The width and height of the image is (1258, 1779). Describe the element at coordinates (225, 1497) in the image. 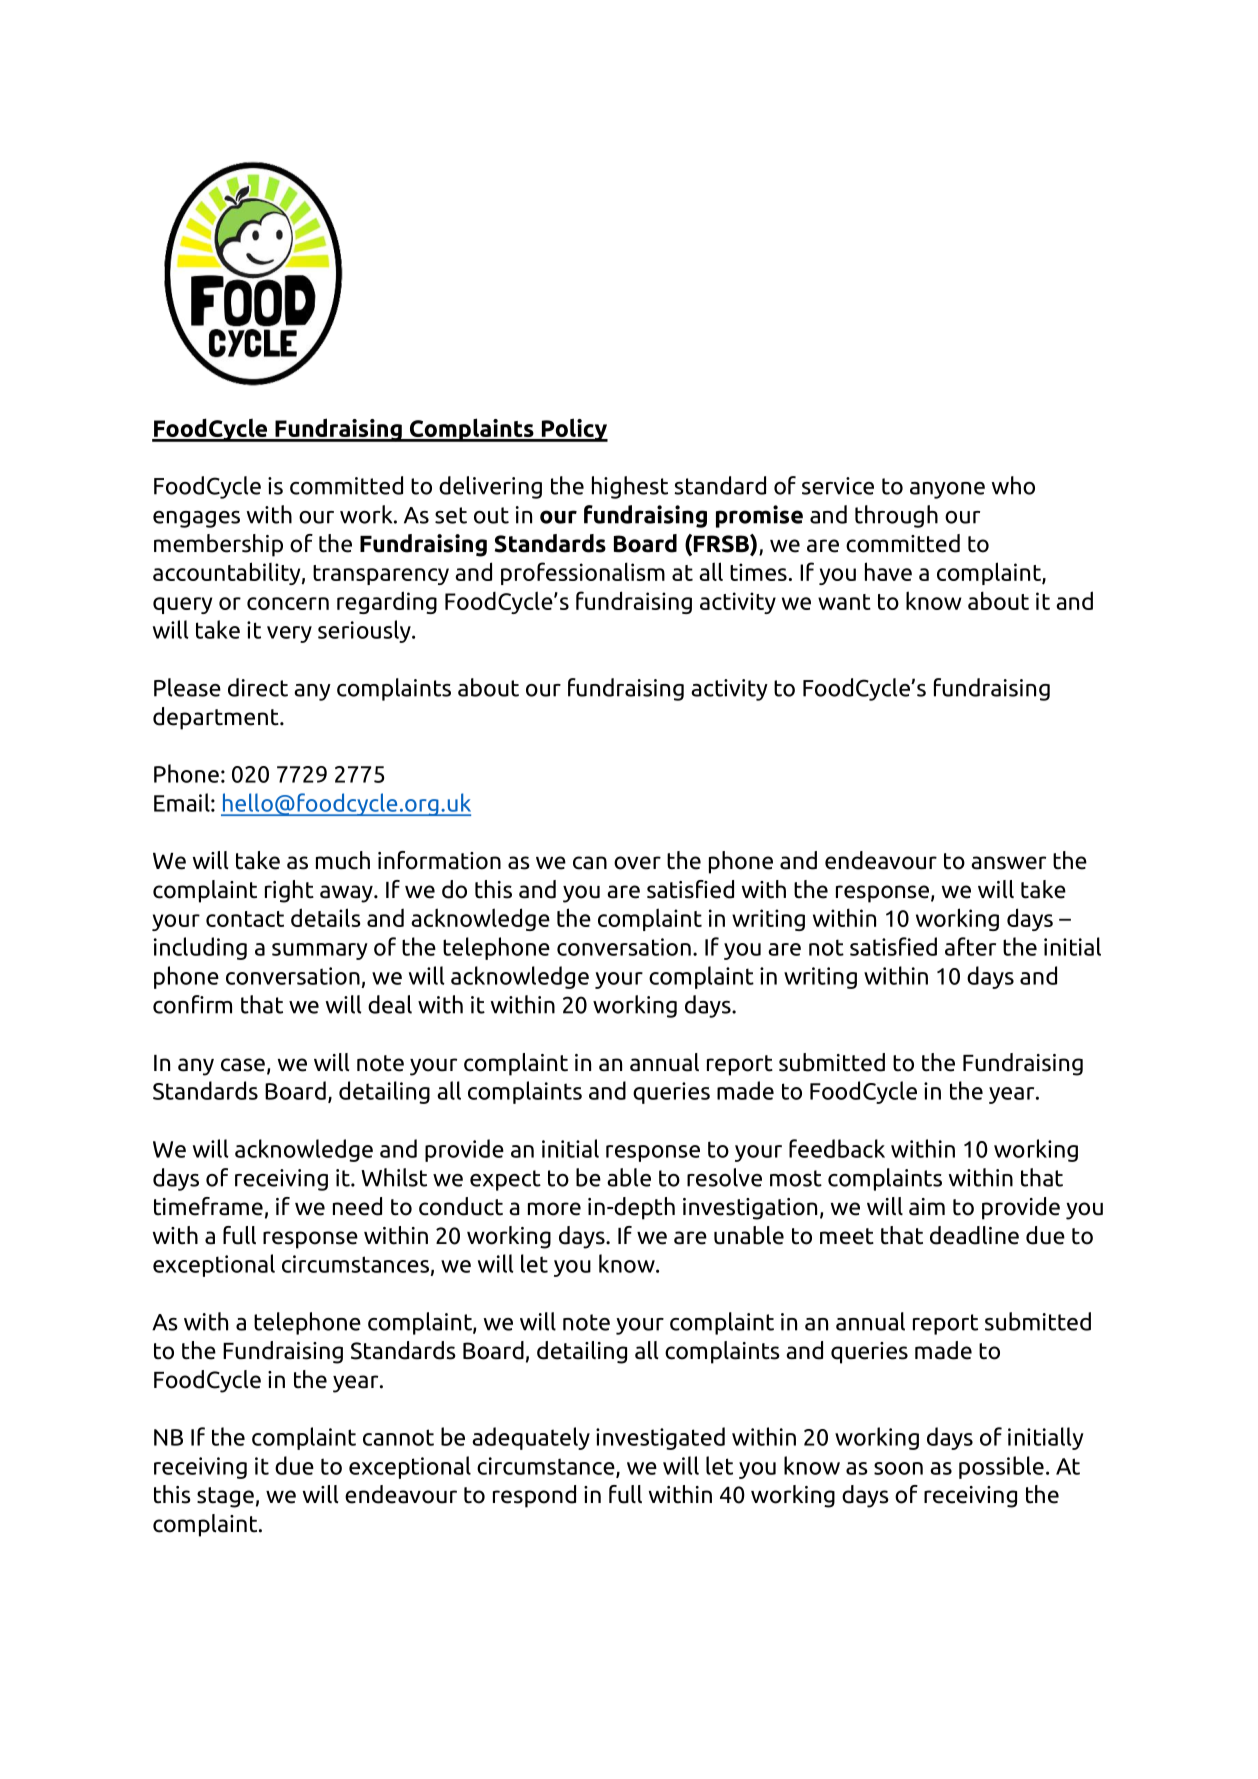

I see `stage` at that location.
